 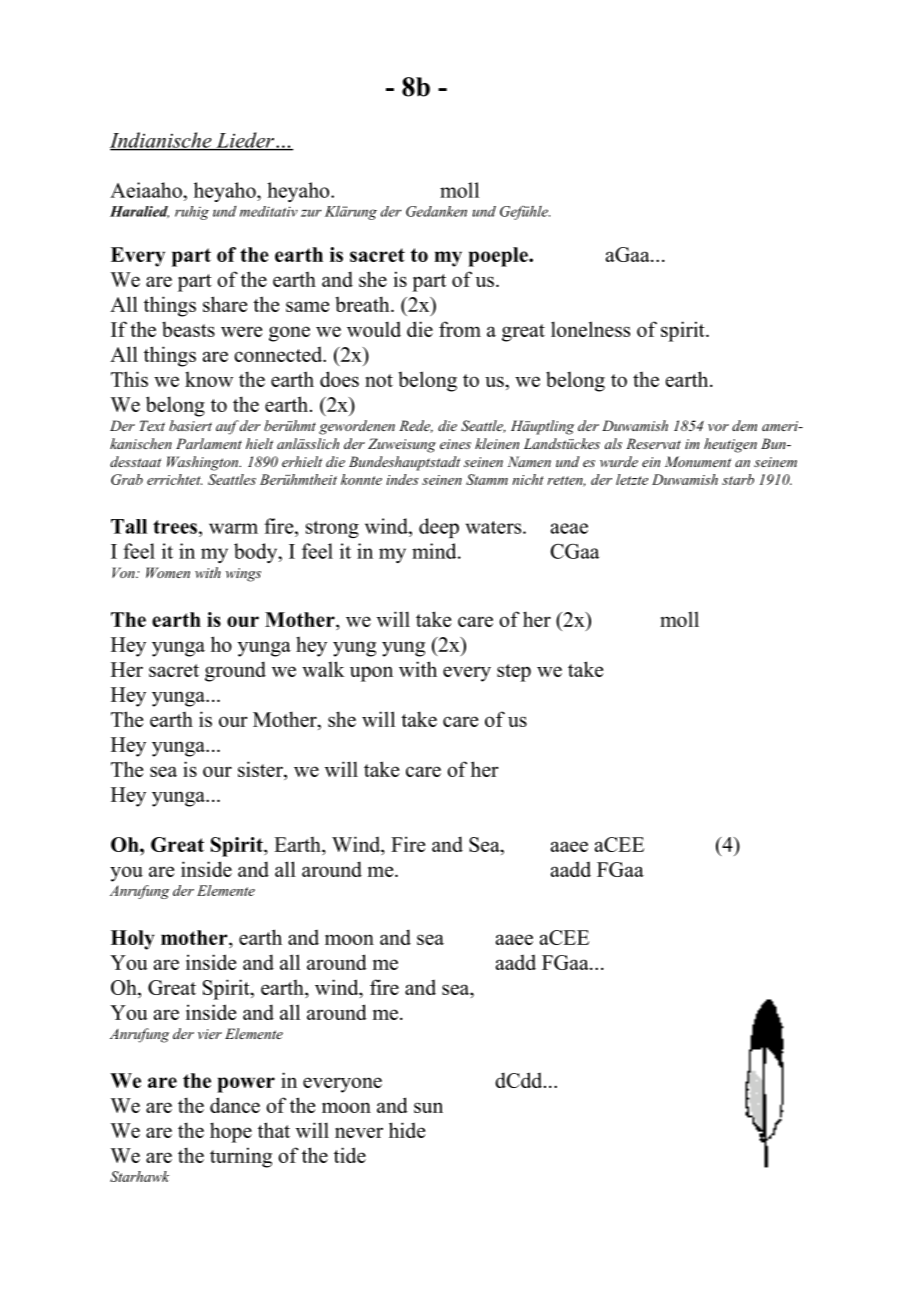 What do you see at coordinates (632, 479) in the page?
I see `letzte` at bounding box center [632, 479].
